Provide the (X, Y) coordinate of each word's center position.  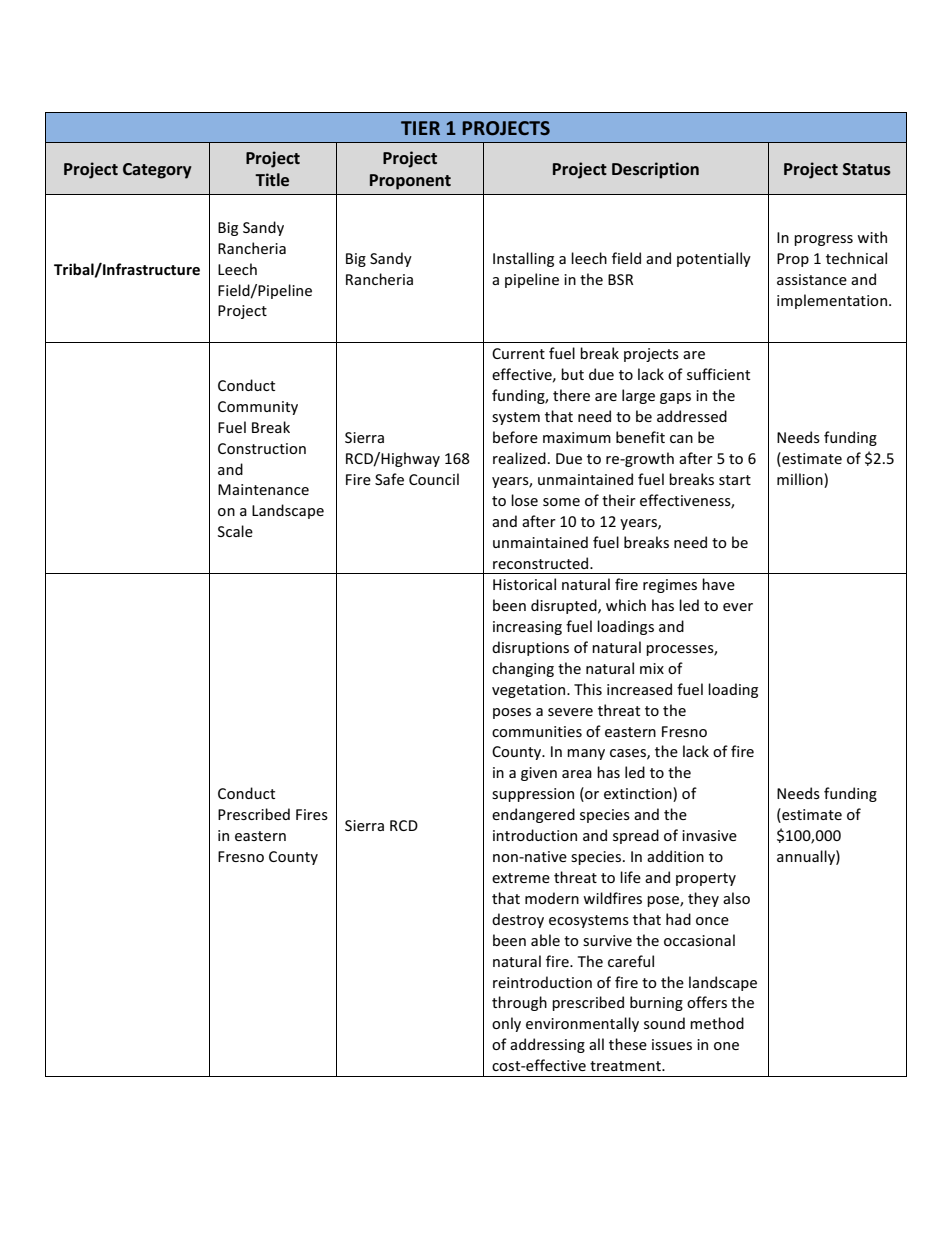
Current (518, 353)
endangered (533, 815)
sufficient (718, 374)
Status (867, 169)
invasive (709, 835)
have (718, 584)
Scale (235, 531)
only (506, 1024)
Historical (524, 584)
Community (258, 408)
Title (272, 179)
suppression (533, 795)
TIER (420, 128)
